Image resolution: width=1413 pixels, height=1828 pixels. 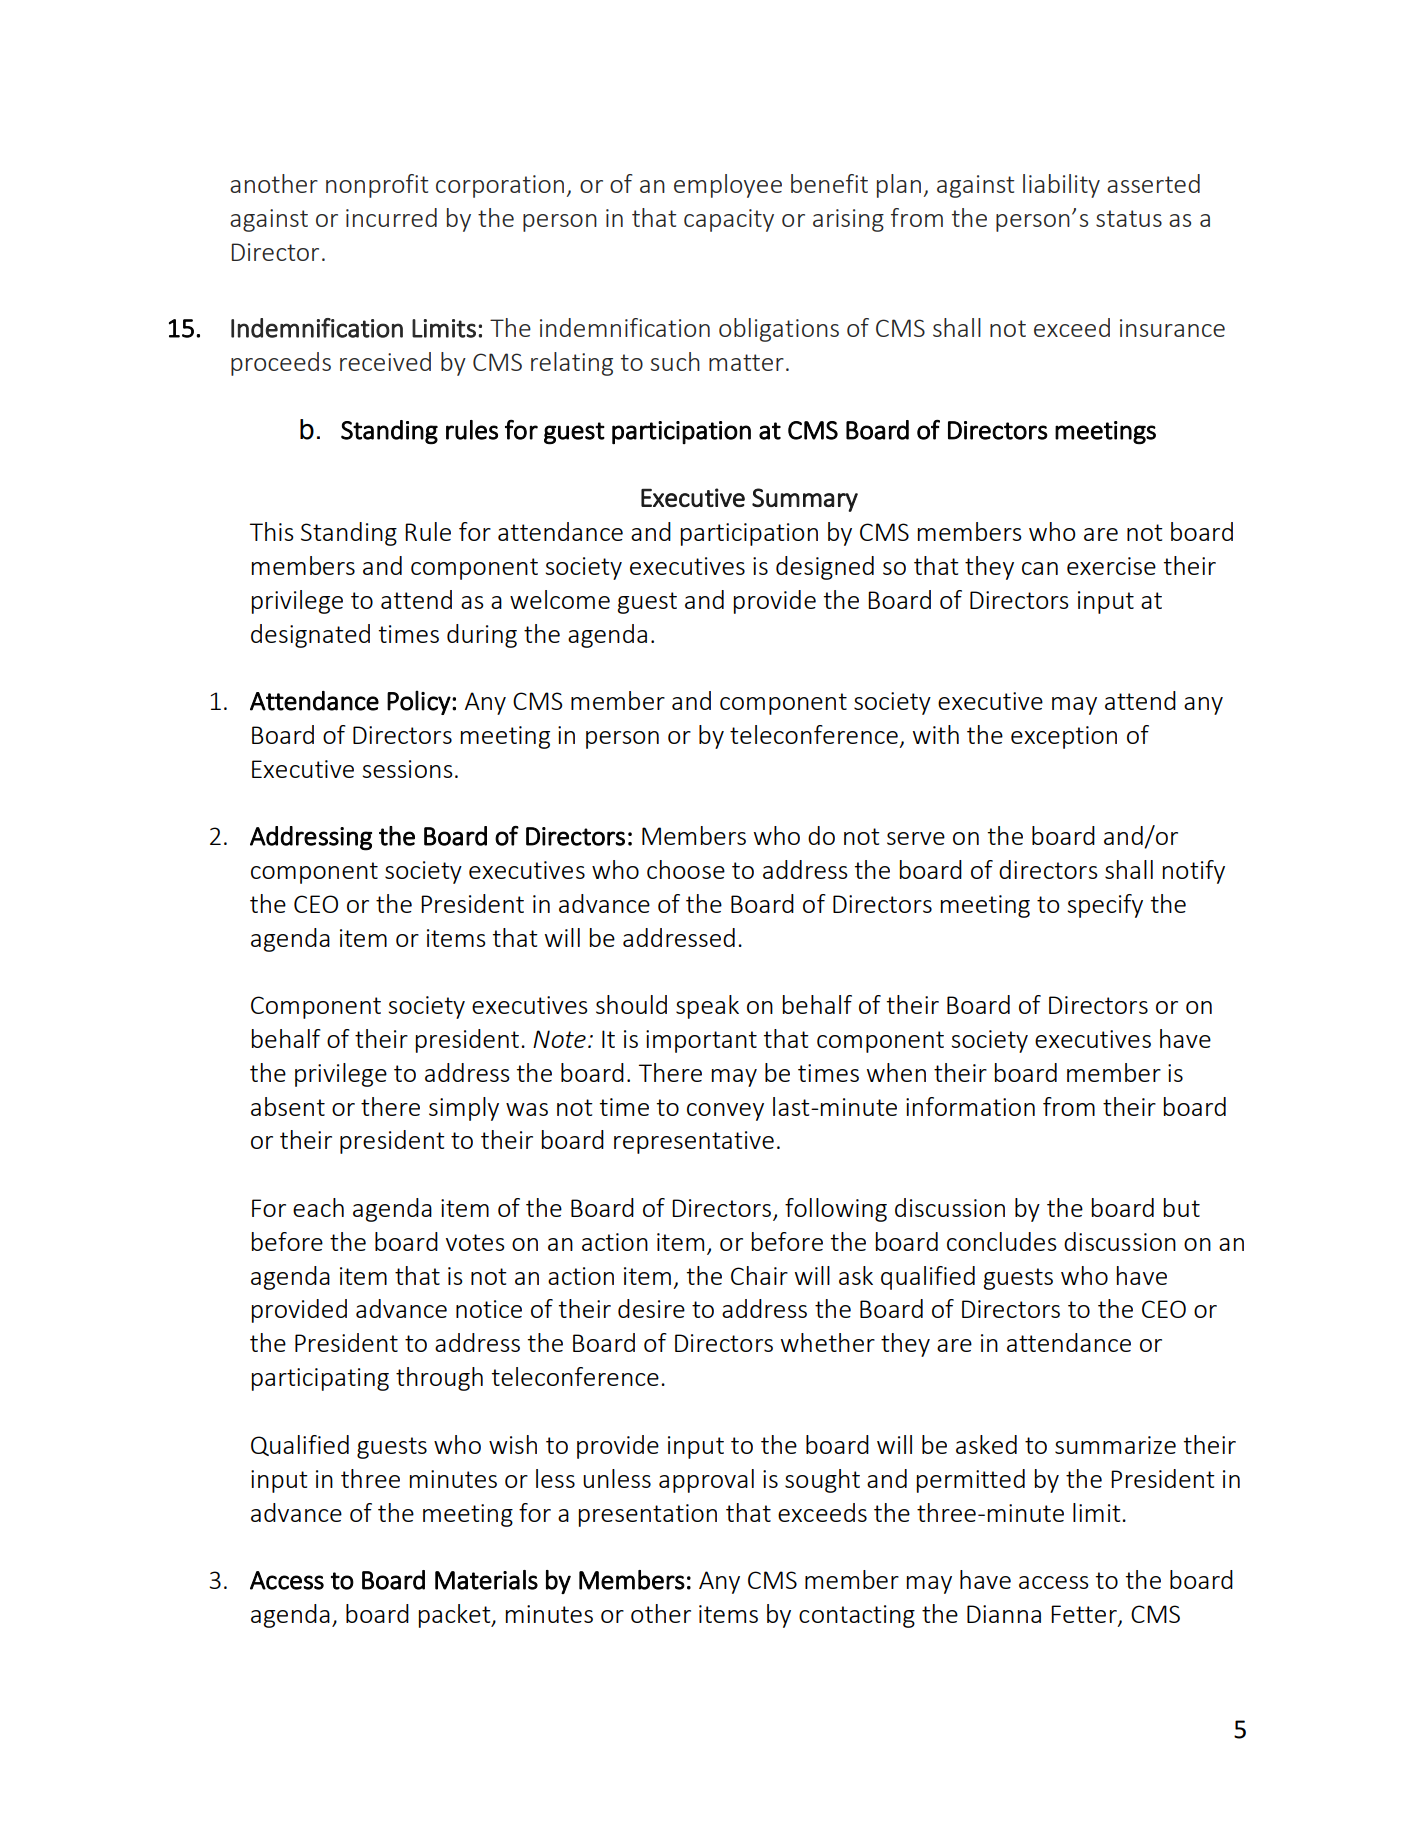 What do you see at coordinates (686, 869) in the page?
I see `choose` at bounding box center [686, 869].
